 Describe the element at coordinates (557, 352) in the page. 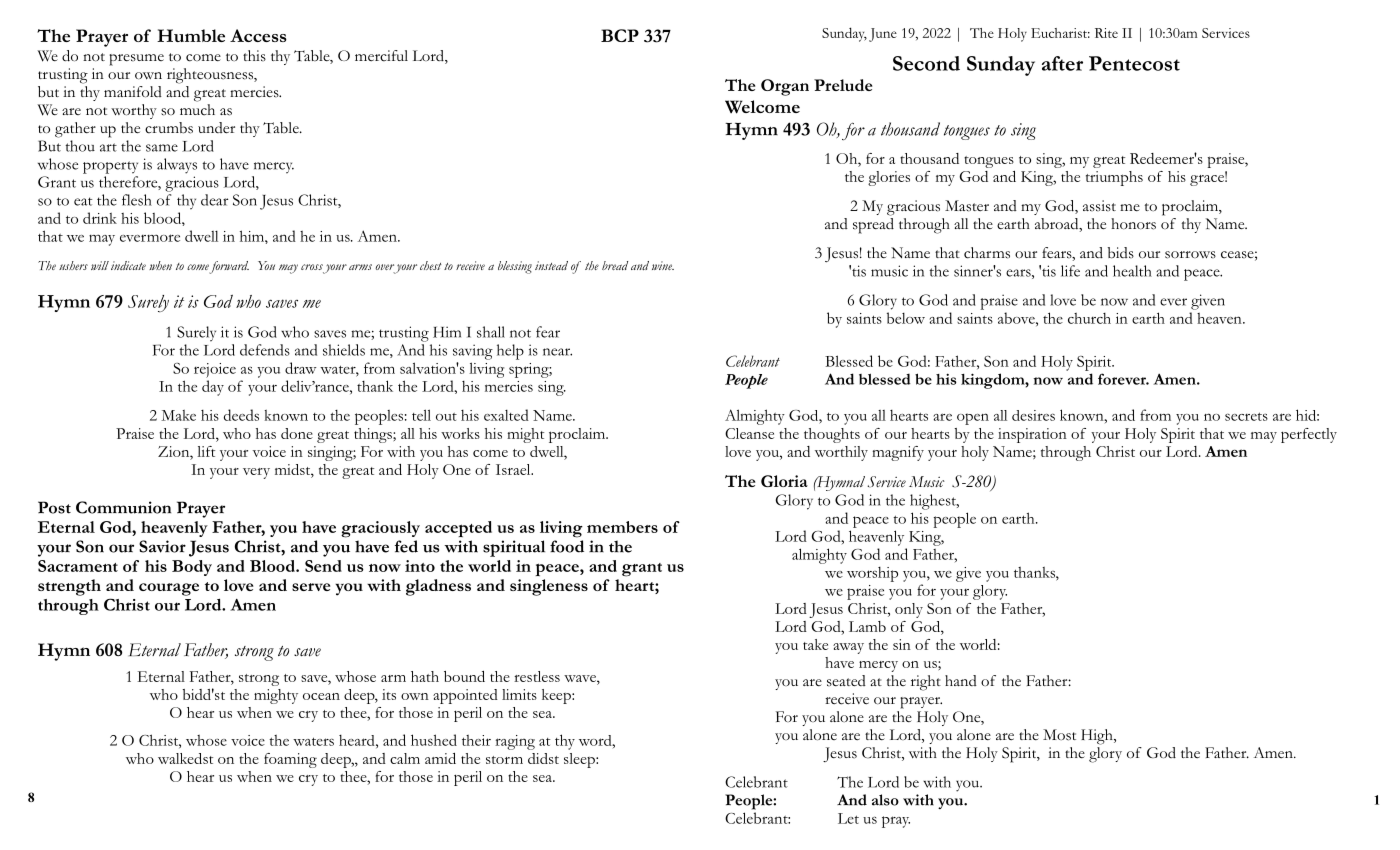

I see `near` at that location.
